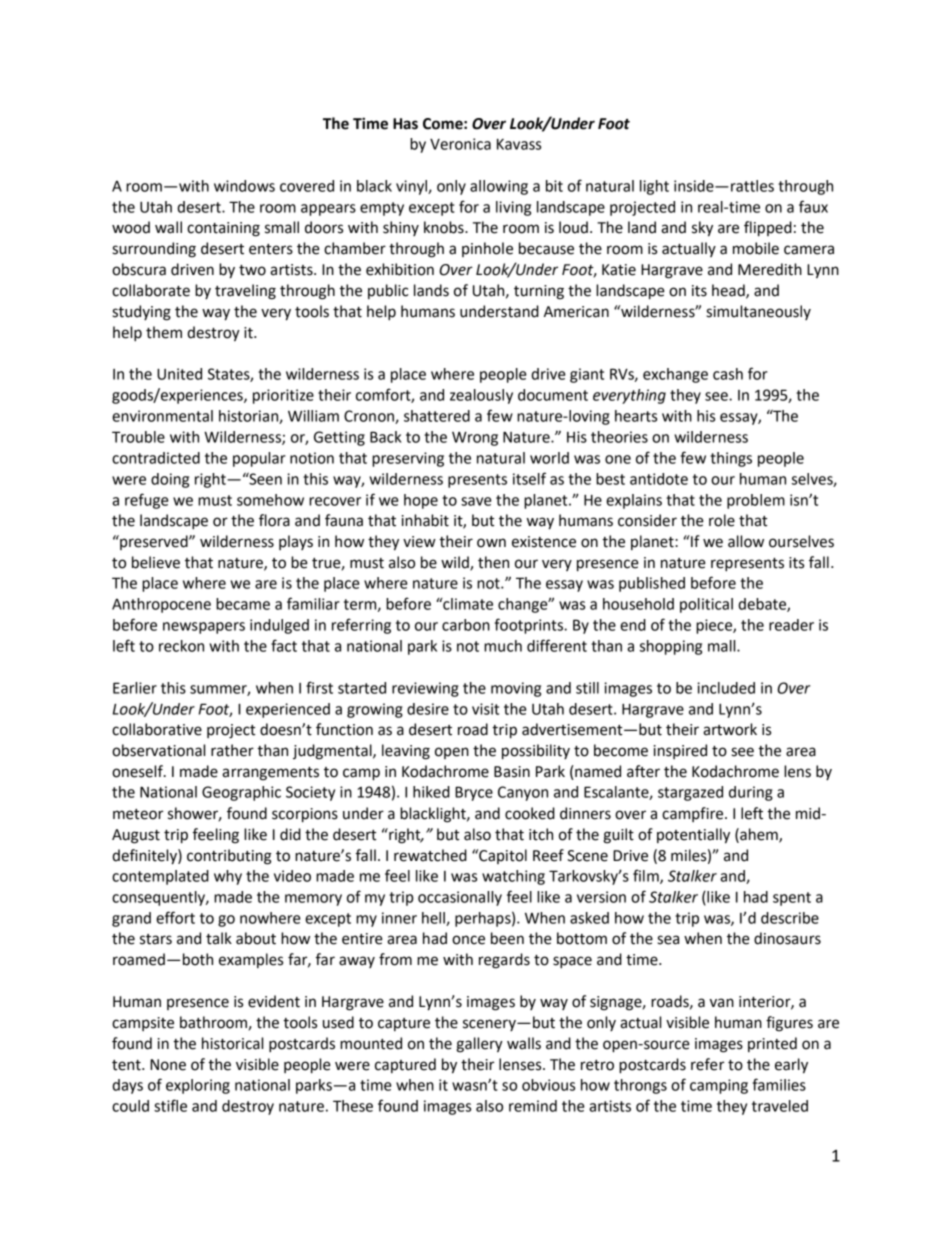 Image resolution: width=952 pixels, height=1233 pixels. What do you see at coordinates (204, 628) in the document?
I see `newspapers` at bounding box center [204, 628].
